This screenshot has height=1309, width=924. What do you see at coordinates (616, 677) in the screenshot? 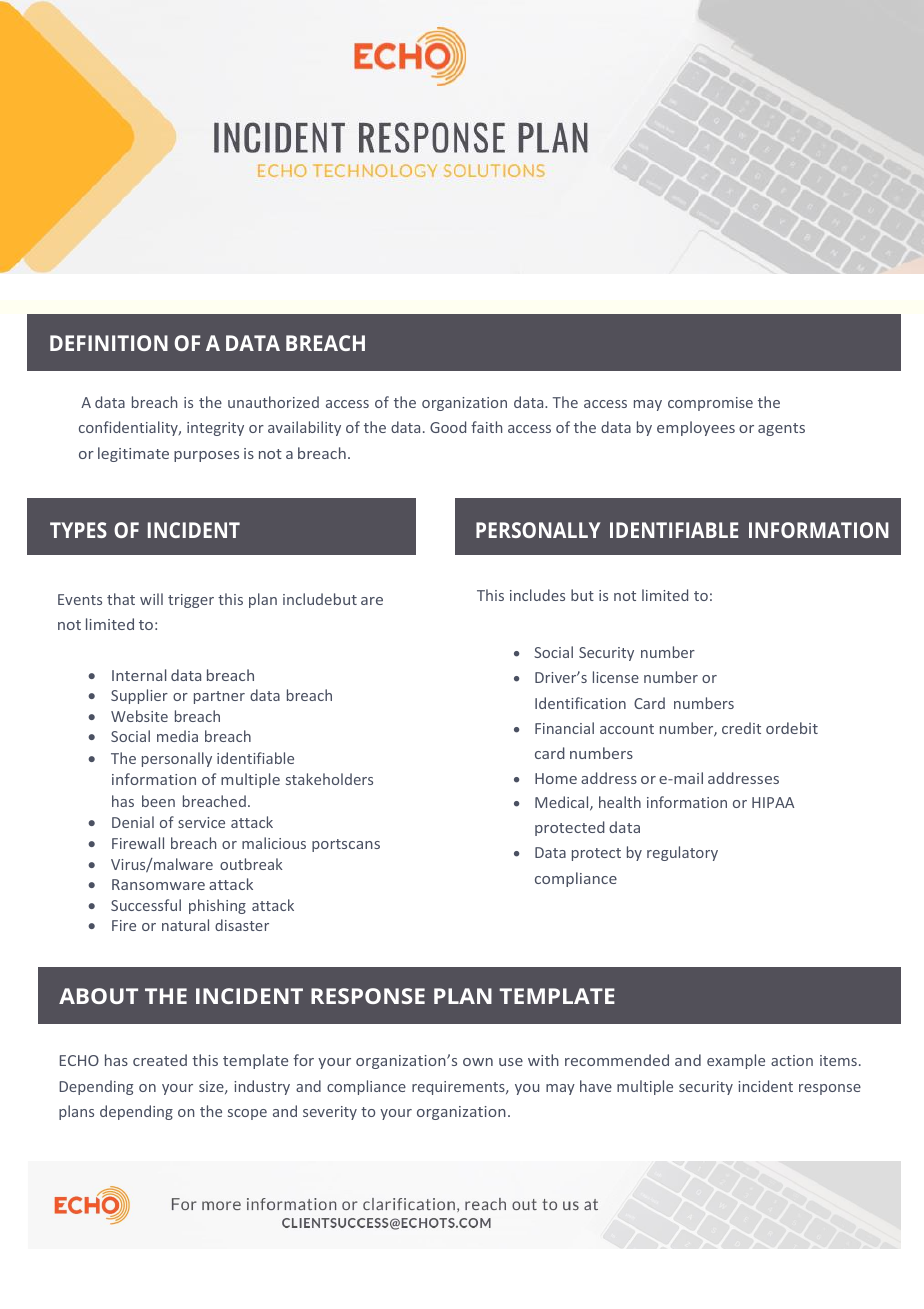
I see `license` at bounding box center [616, 677].
